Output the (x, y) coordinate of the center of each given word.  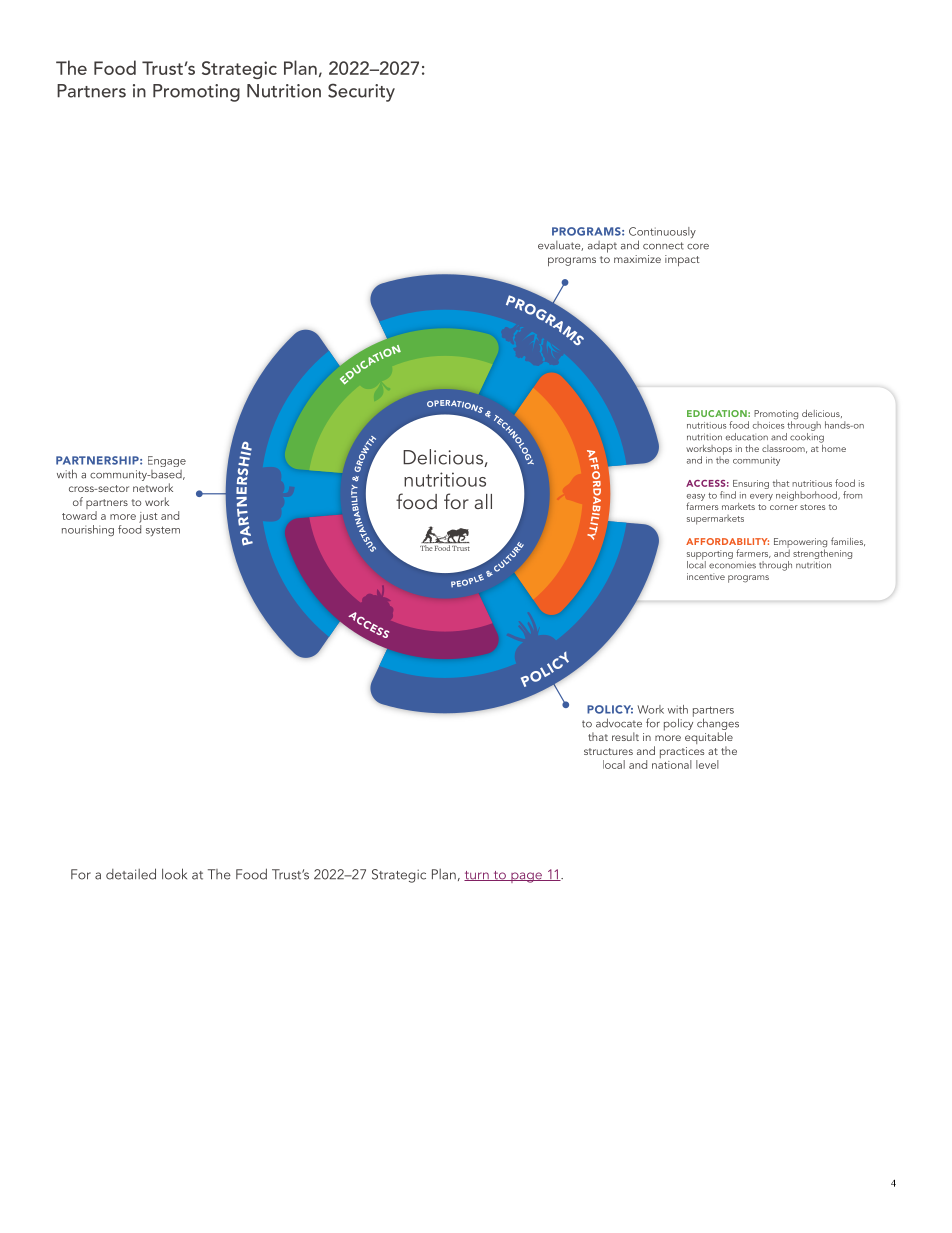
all (483, 501)
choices (768, 425)
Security (361, 92)
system (163, 531)
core (698, 247)
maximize (637, 259)
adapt (602, 247)
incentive (706, 576)
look (174, 874)
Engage (167, 461)
